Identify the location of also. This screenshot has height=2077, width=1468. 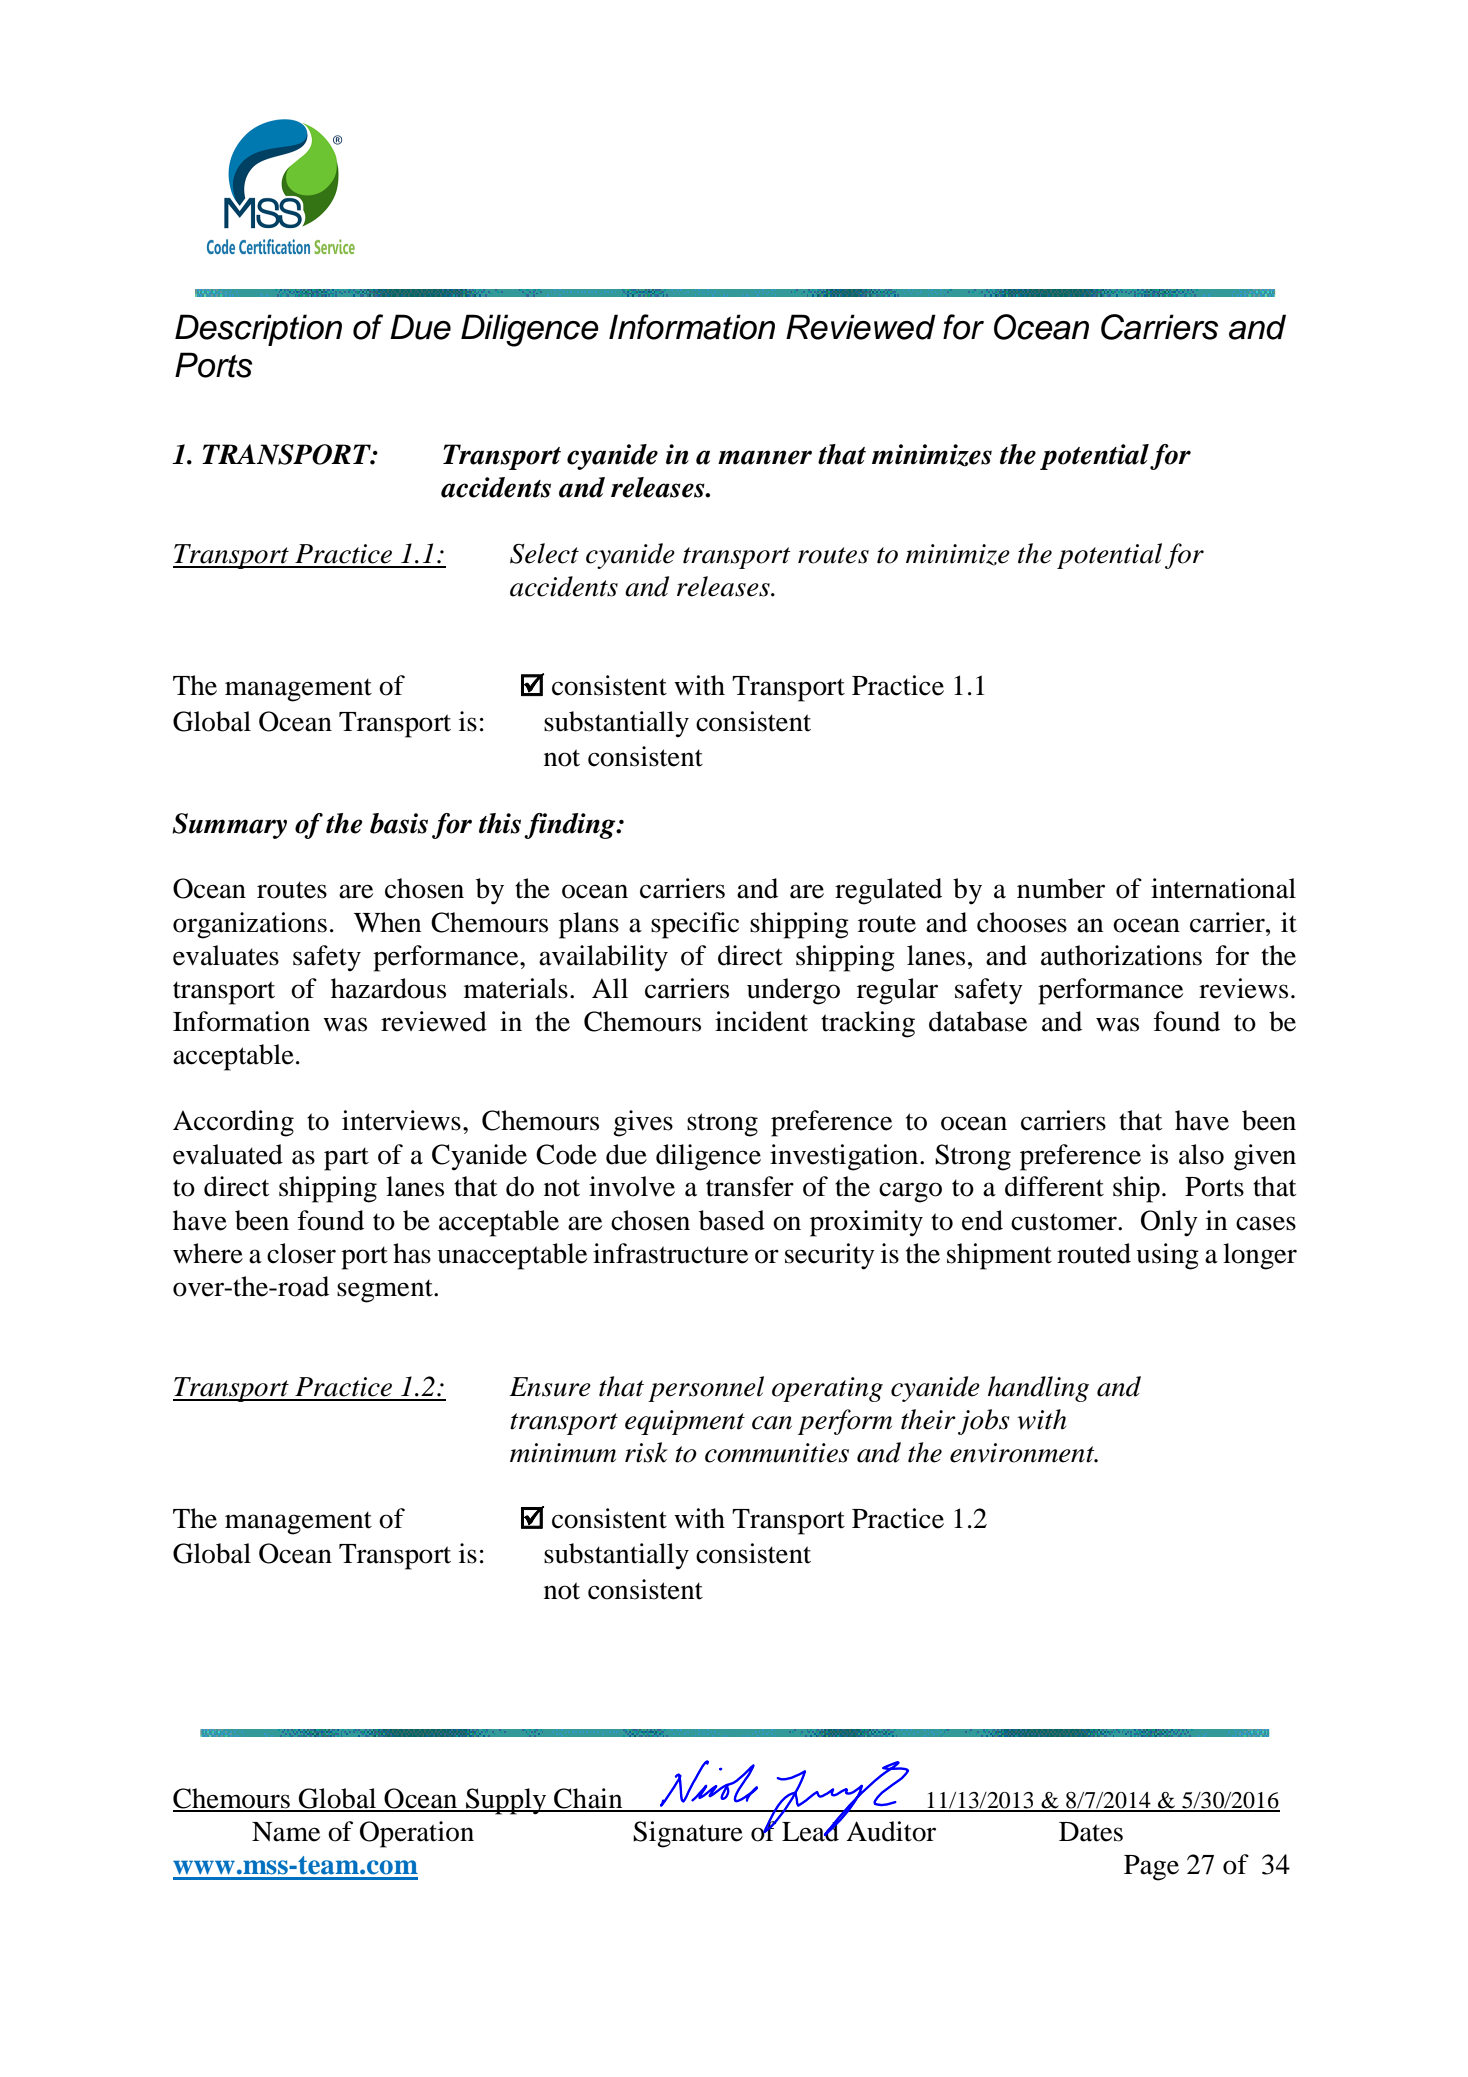
(1201, 1154).
